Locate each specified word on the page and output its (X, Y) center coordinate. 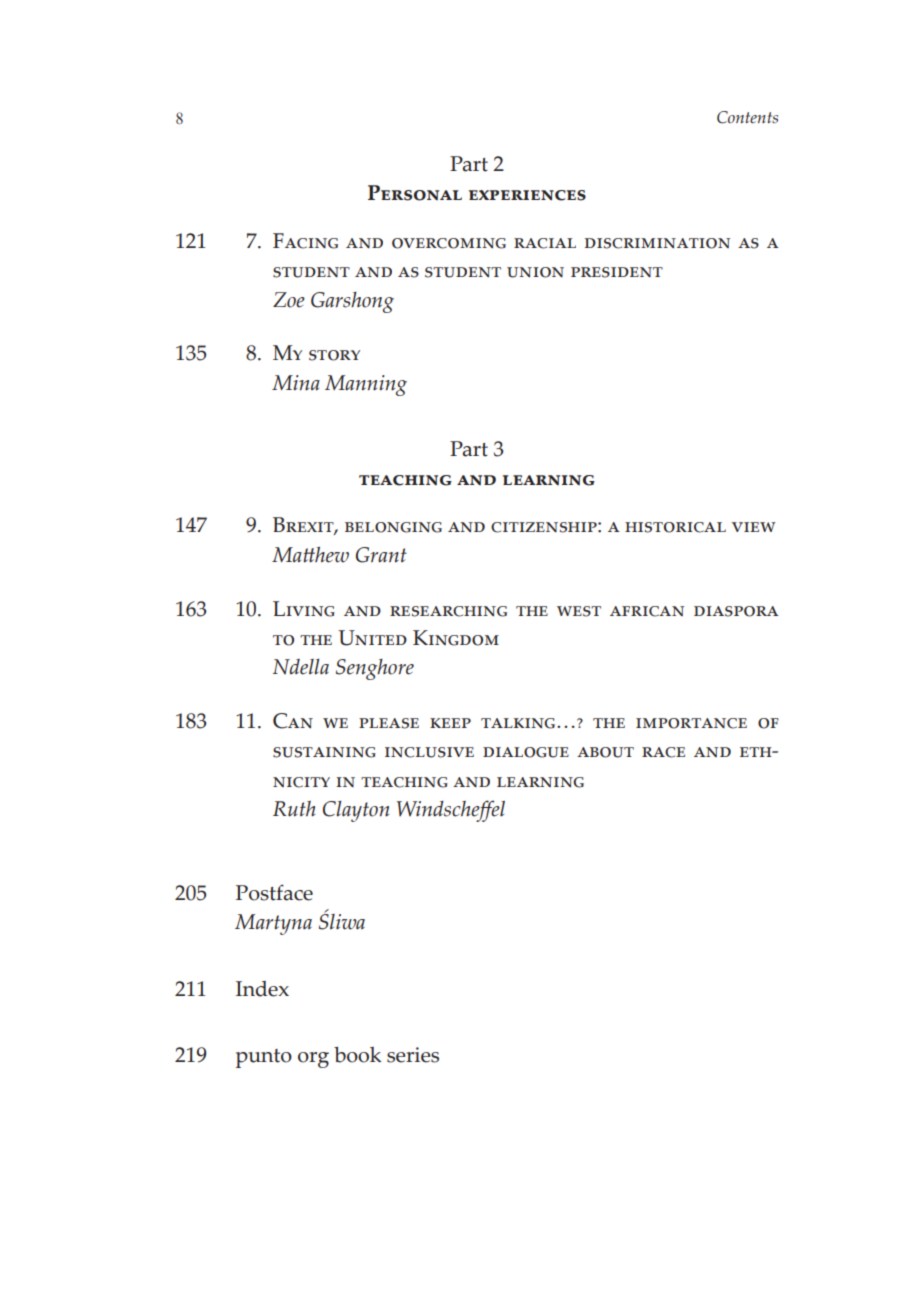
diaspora (736, 611)
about (605, 752)
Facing (305, 241)
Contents (747, 117)
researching (448, 611)
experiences (527, 195)
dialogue (526, 752)
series (413, 1055)
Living (304, 609)
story (334, 355)
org (313, 1060)
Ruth (294, 809)
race (663, 752)
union (535, 272)
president (617, 272)
